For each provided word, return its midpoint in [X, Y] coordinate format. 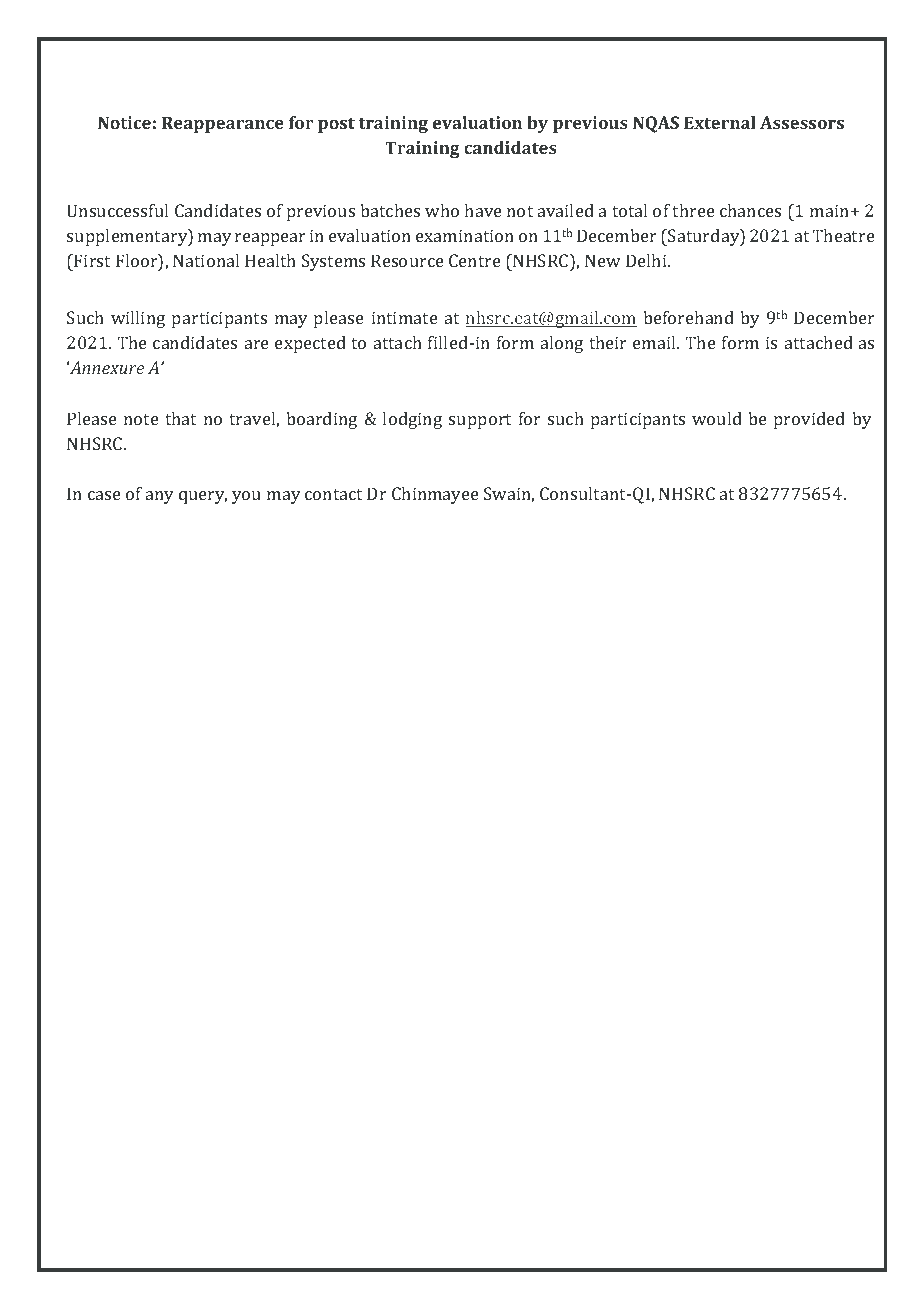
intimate [405, 317]
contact [333, 494]
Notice [124, 122]
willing [138, 319]
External [720, 122]
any [159, 497]
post [336, 125]
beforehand [688, 317]
